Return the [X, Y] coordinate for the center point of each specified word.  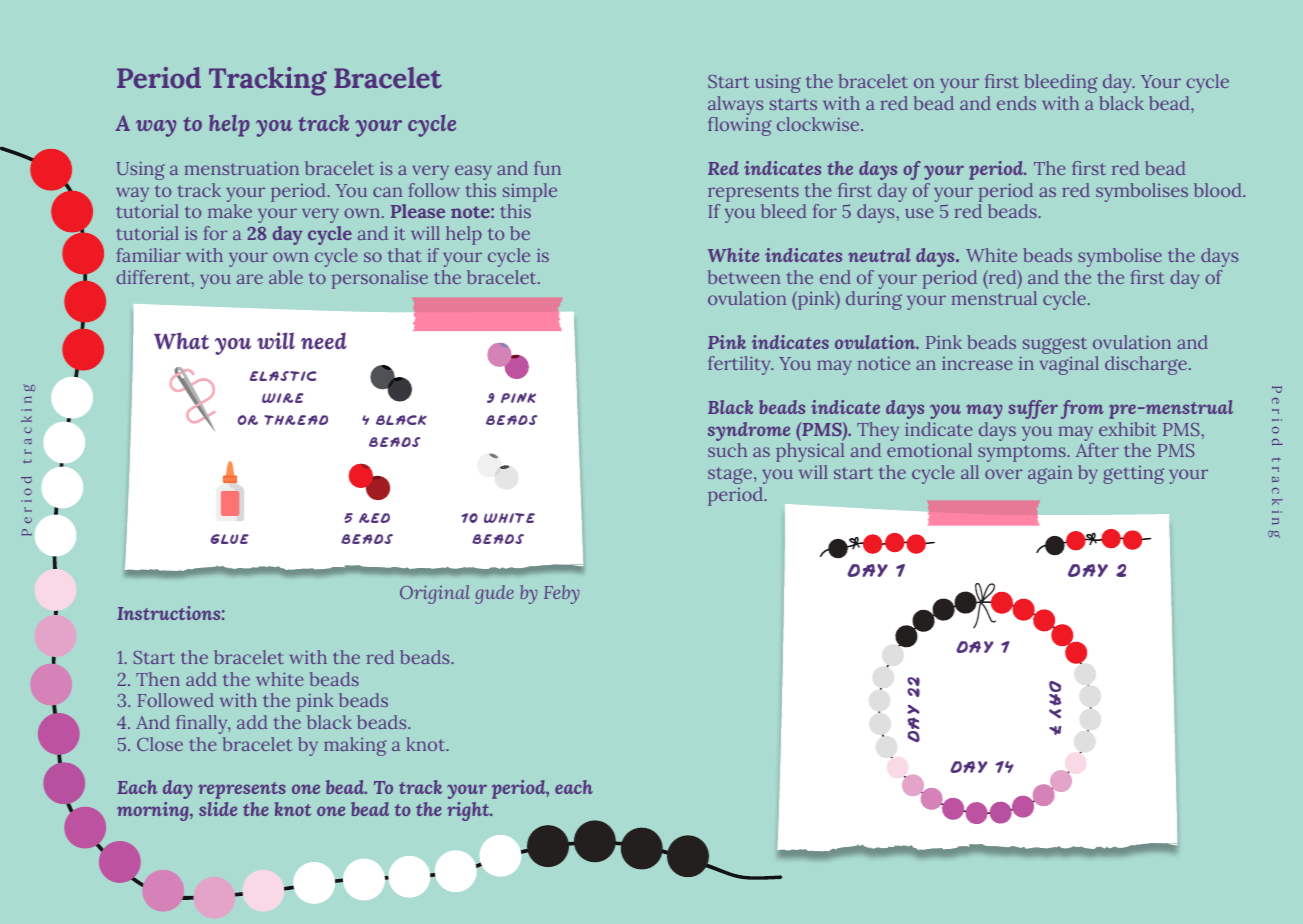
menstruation [241, 168]
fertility [740, 365]
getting [1133, 475]
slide [218, 809]
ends [1016, 103]
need [324, 340]
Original [435, 594]
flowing [740, 126]
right [469, 811]
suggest [1053, 347]
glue [230, 539]
